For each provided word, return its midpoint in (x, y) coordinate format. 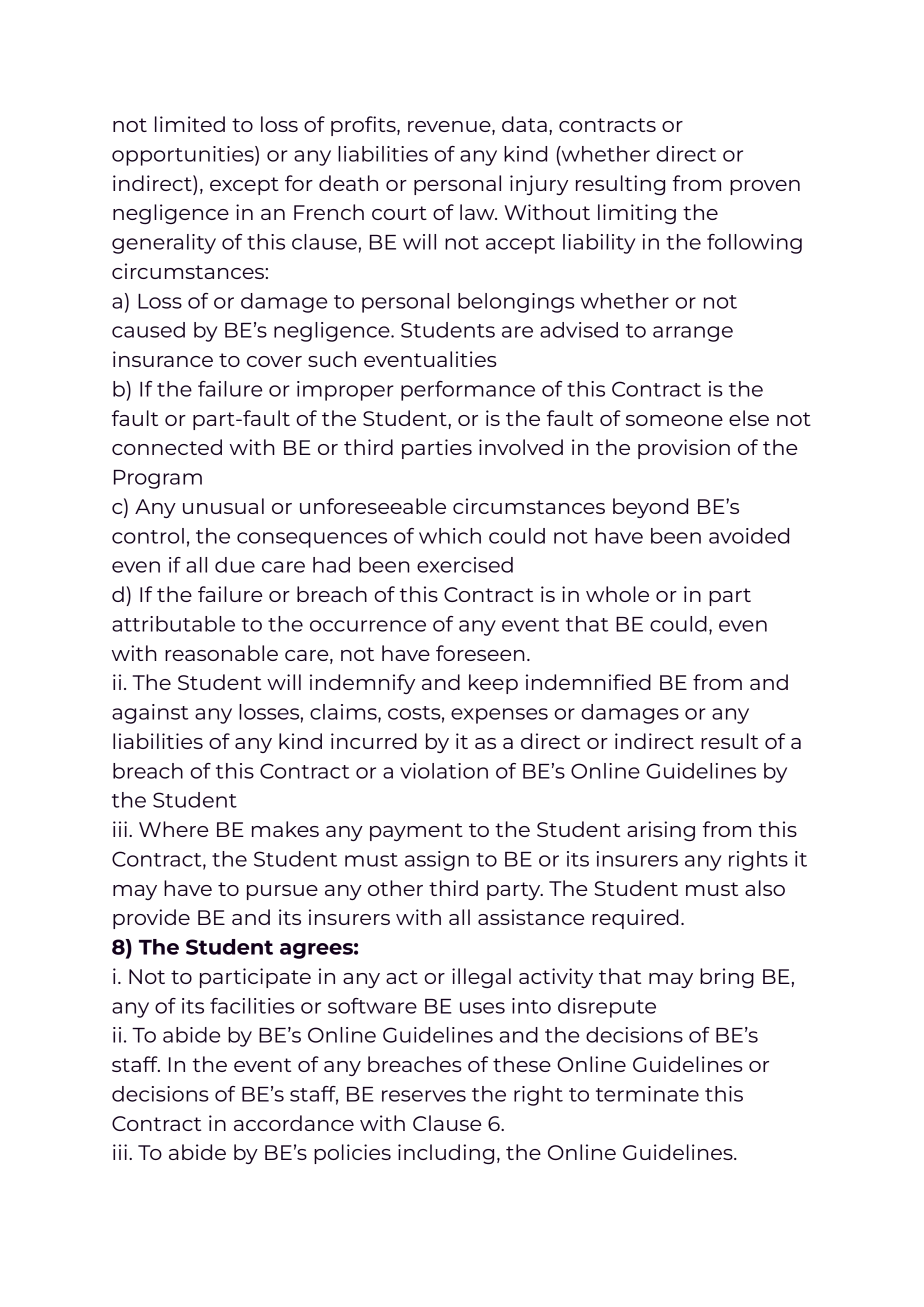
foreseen (480, 653)
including (446, 1154)
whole (617, 594)
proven (765, 187)
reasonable (221, 653)
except (244, 186)
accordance (294, 1123)
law (478, 212)
